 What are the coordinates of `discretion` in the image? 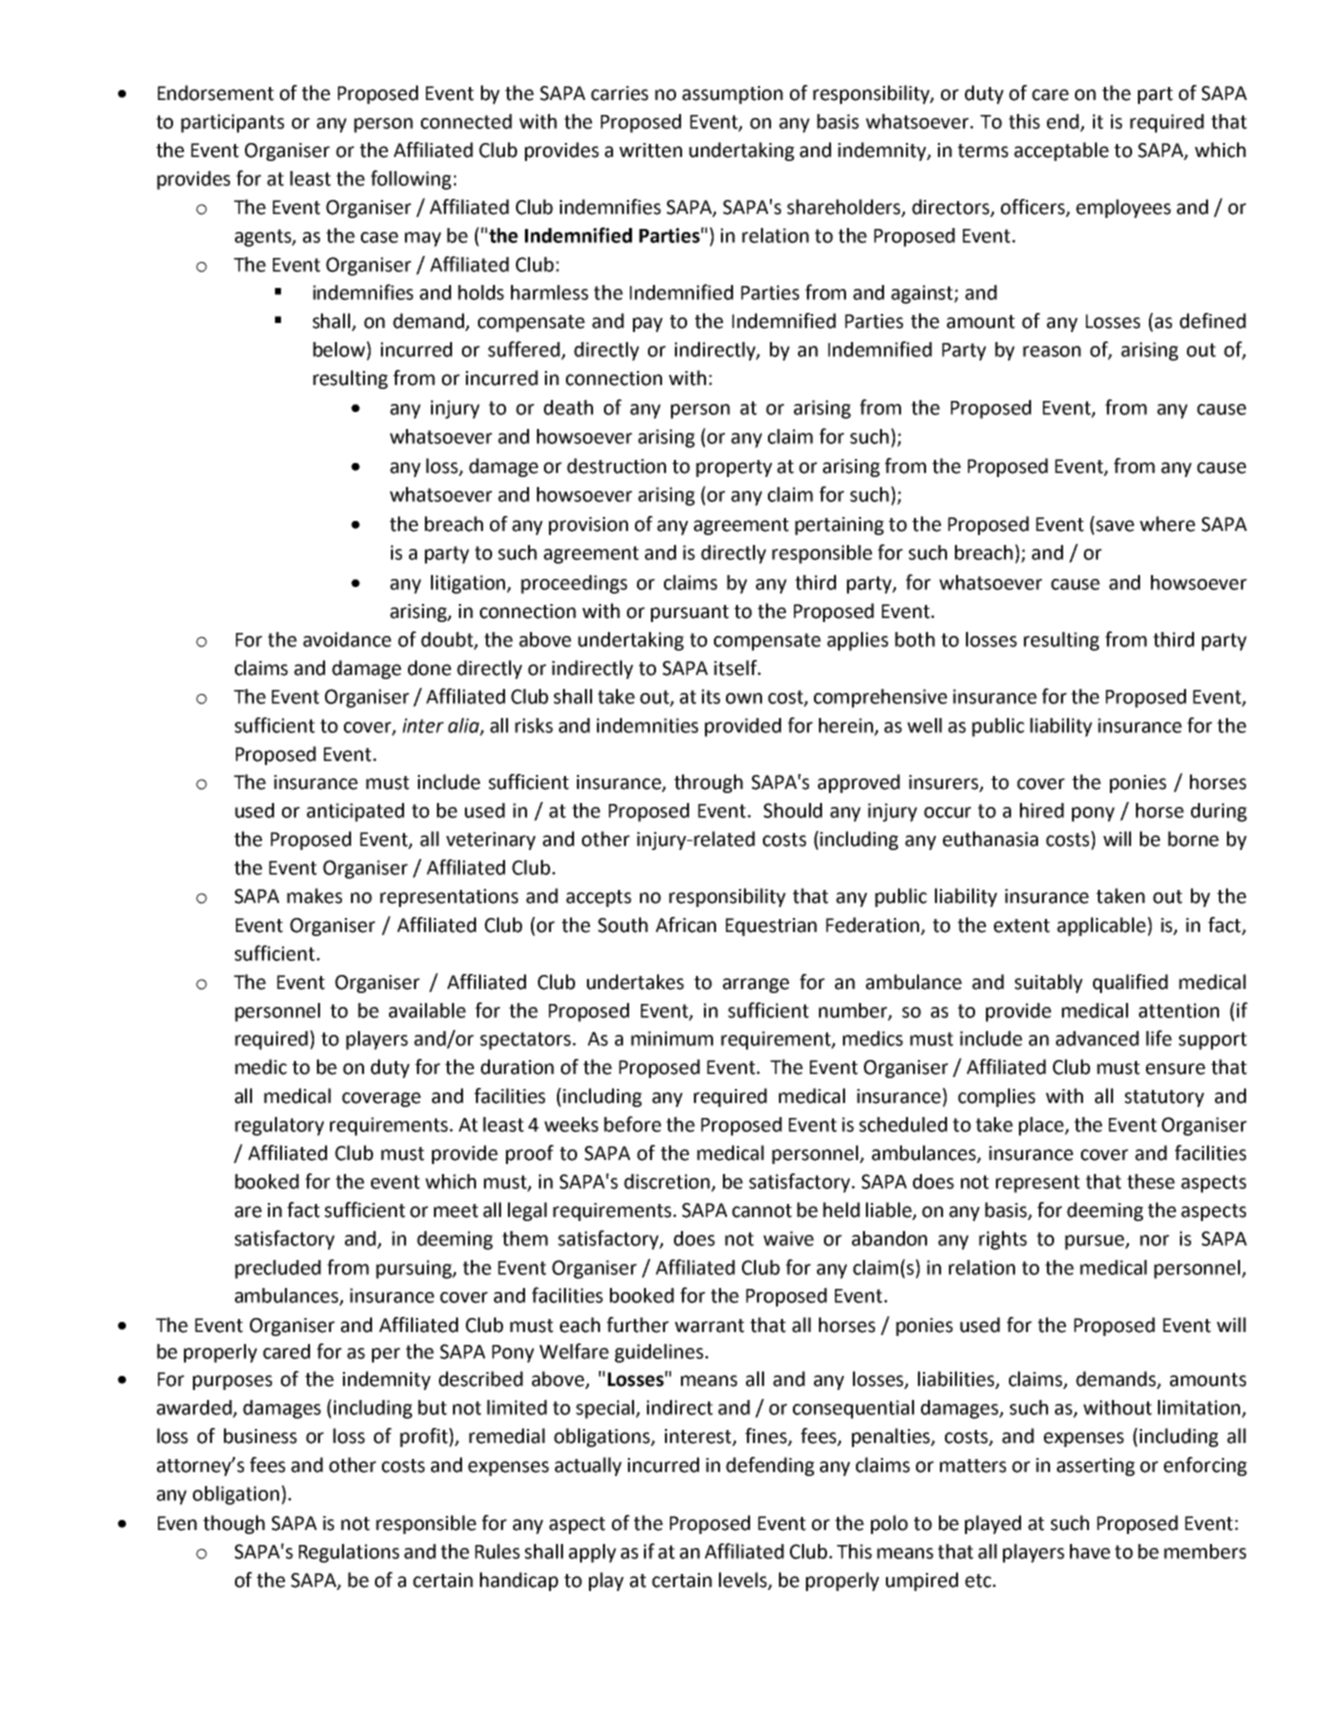 It's located at (668, 1182).
